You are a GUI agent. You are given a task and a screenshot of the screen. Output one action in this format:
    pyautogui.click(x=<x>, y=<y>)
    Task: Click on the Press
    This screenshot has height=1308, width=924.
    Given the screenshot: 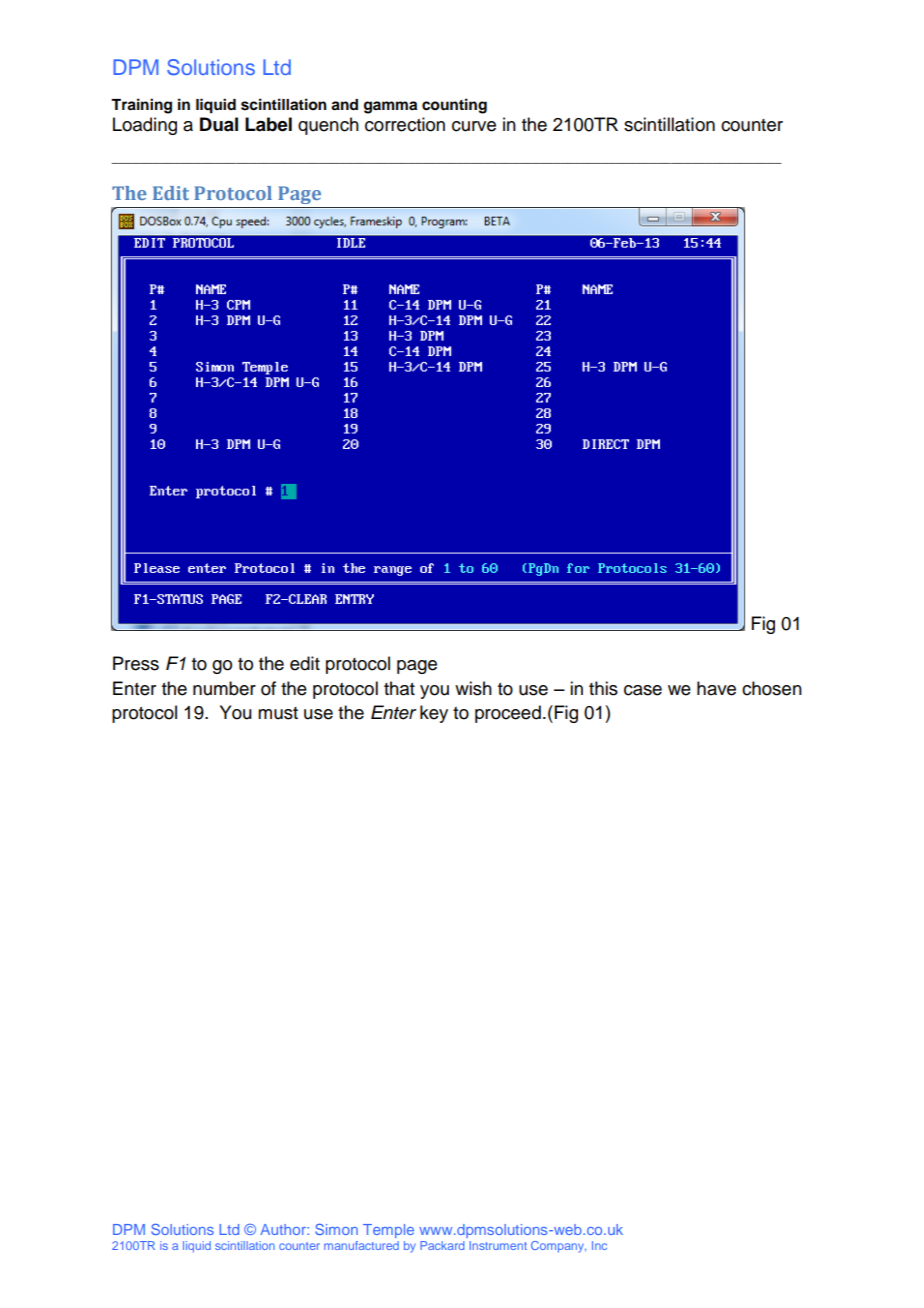 What is the action you would take?
    pyautogui.click(x=136, y=663)
